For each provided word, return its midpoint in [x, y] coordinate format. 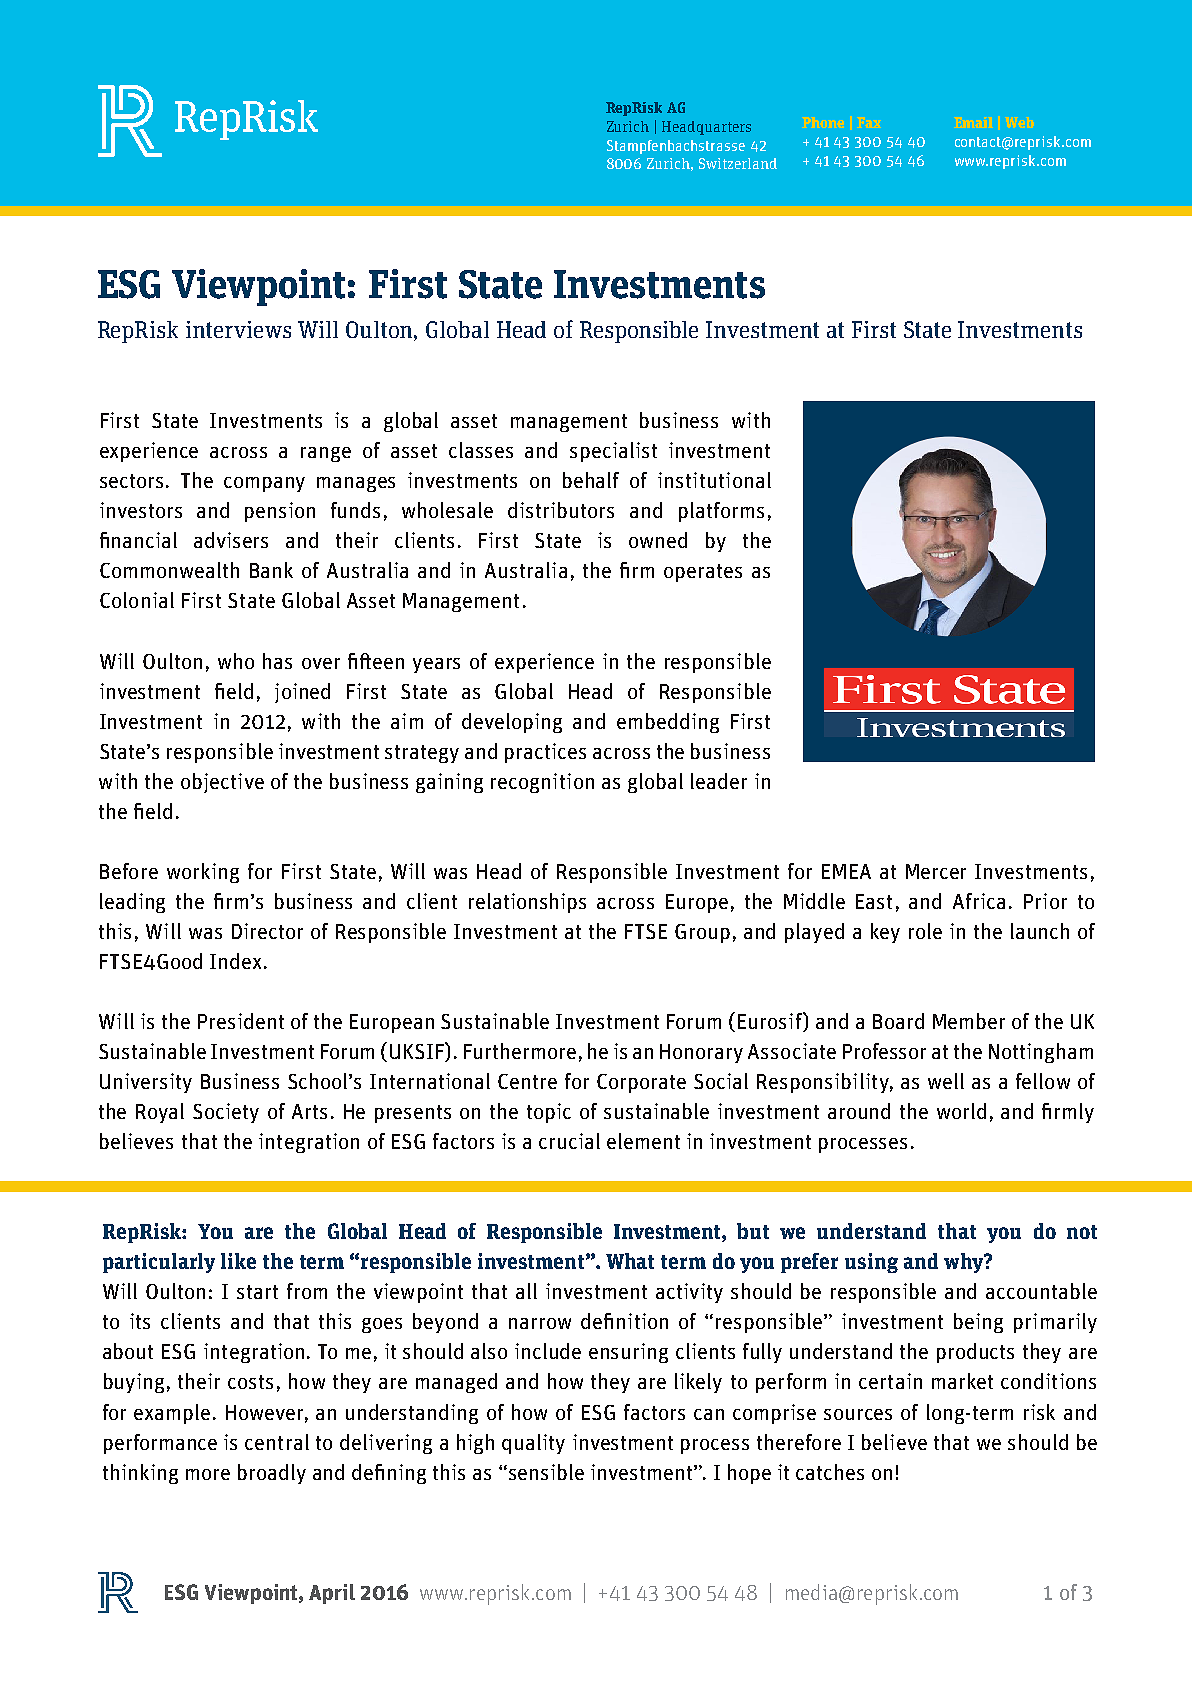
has [277, 661]
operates [703, 573]
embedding [668, 723]
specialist [613, 452]
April [332, 1594]
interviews [238, 329]
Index [235, 961]
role [925, 931]
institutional [714, 480]
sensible [546, 1472]
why [964, 1263]
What [630, 1261]
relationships [527, 903]
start [257, 1292]
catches [830, 1472]
